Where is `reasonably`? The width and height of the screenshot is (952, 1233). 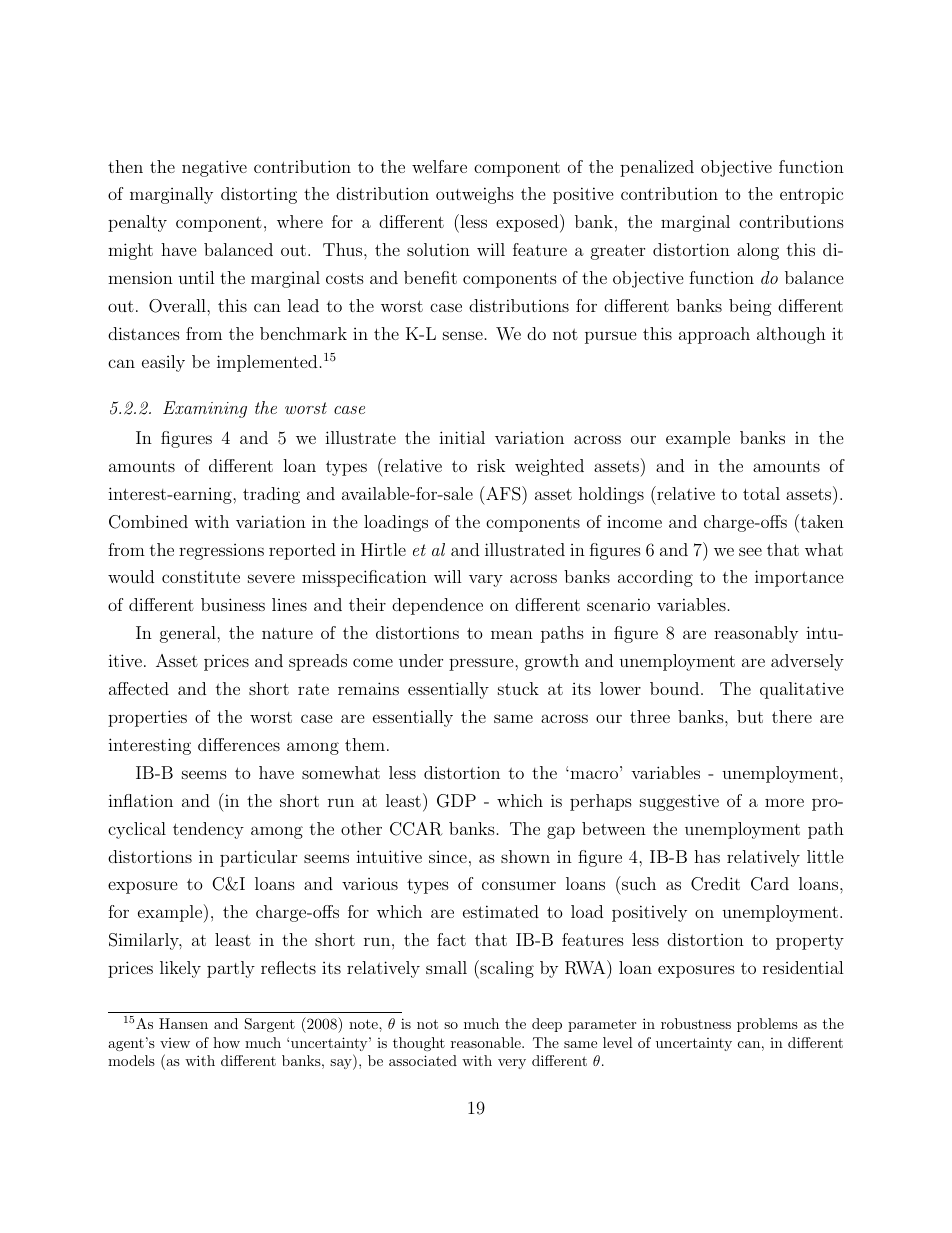
reasonably is located at coordinates (756, 634).
